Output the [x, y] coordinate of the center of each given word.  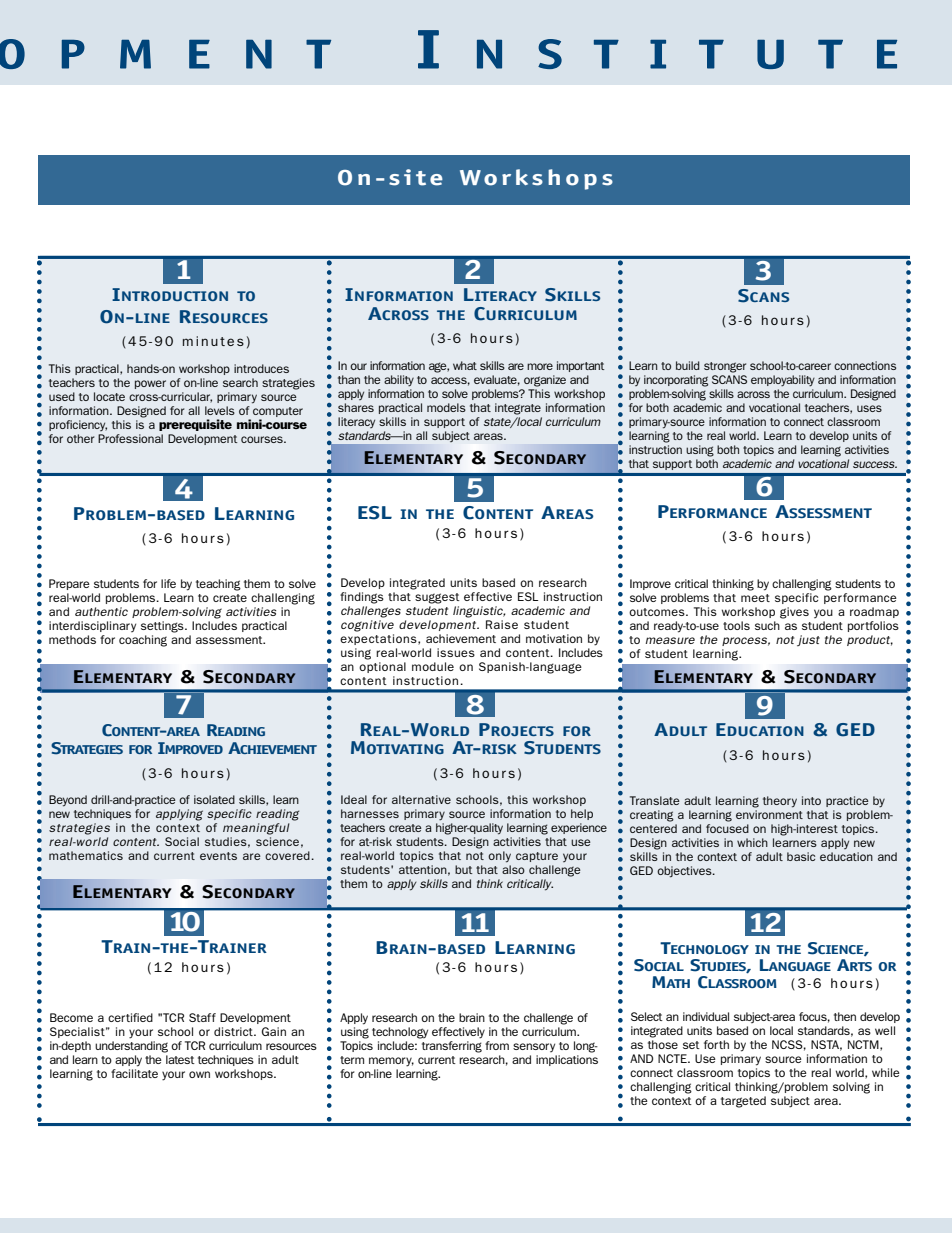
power [150, 384]
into [811, 800]
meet [755, 598]
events [218, 856]
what [465, 365]
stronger [725, 367]
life [168, 583]
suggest [437, 598]
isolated [214, 799]
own [199, 1074]
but [464, 869]
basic [801, 856]
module [433, 666]
